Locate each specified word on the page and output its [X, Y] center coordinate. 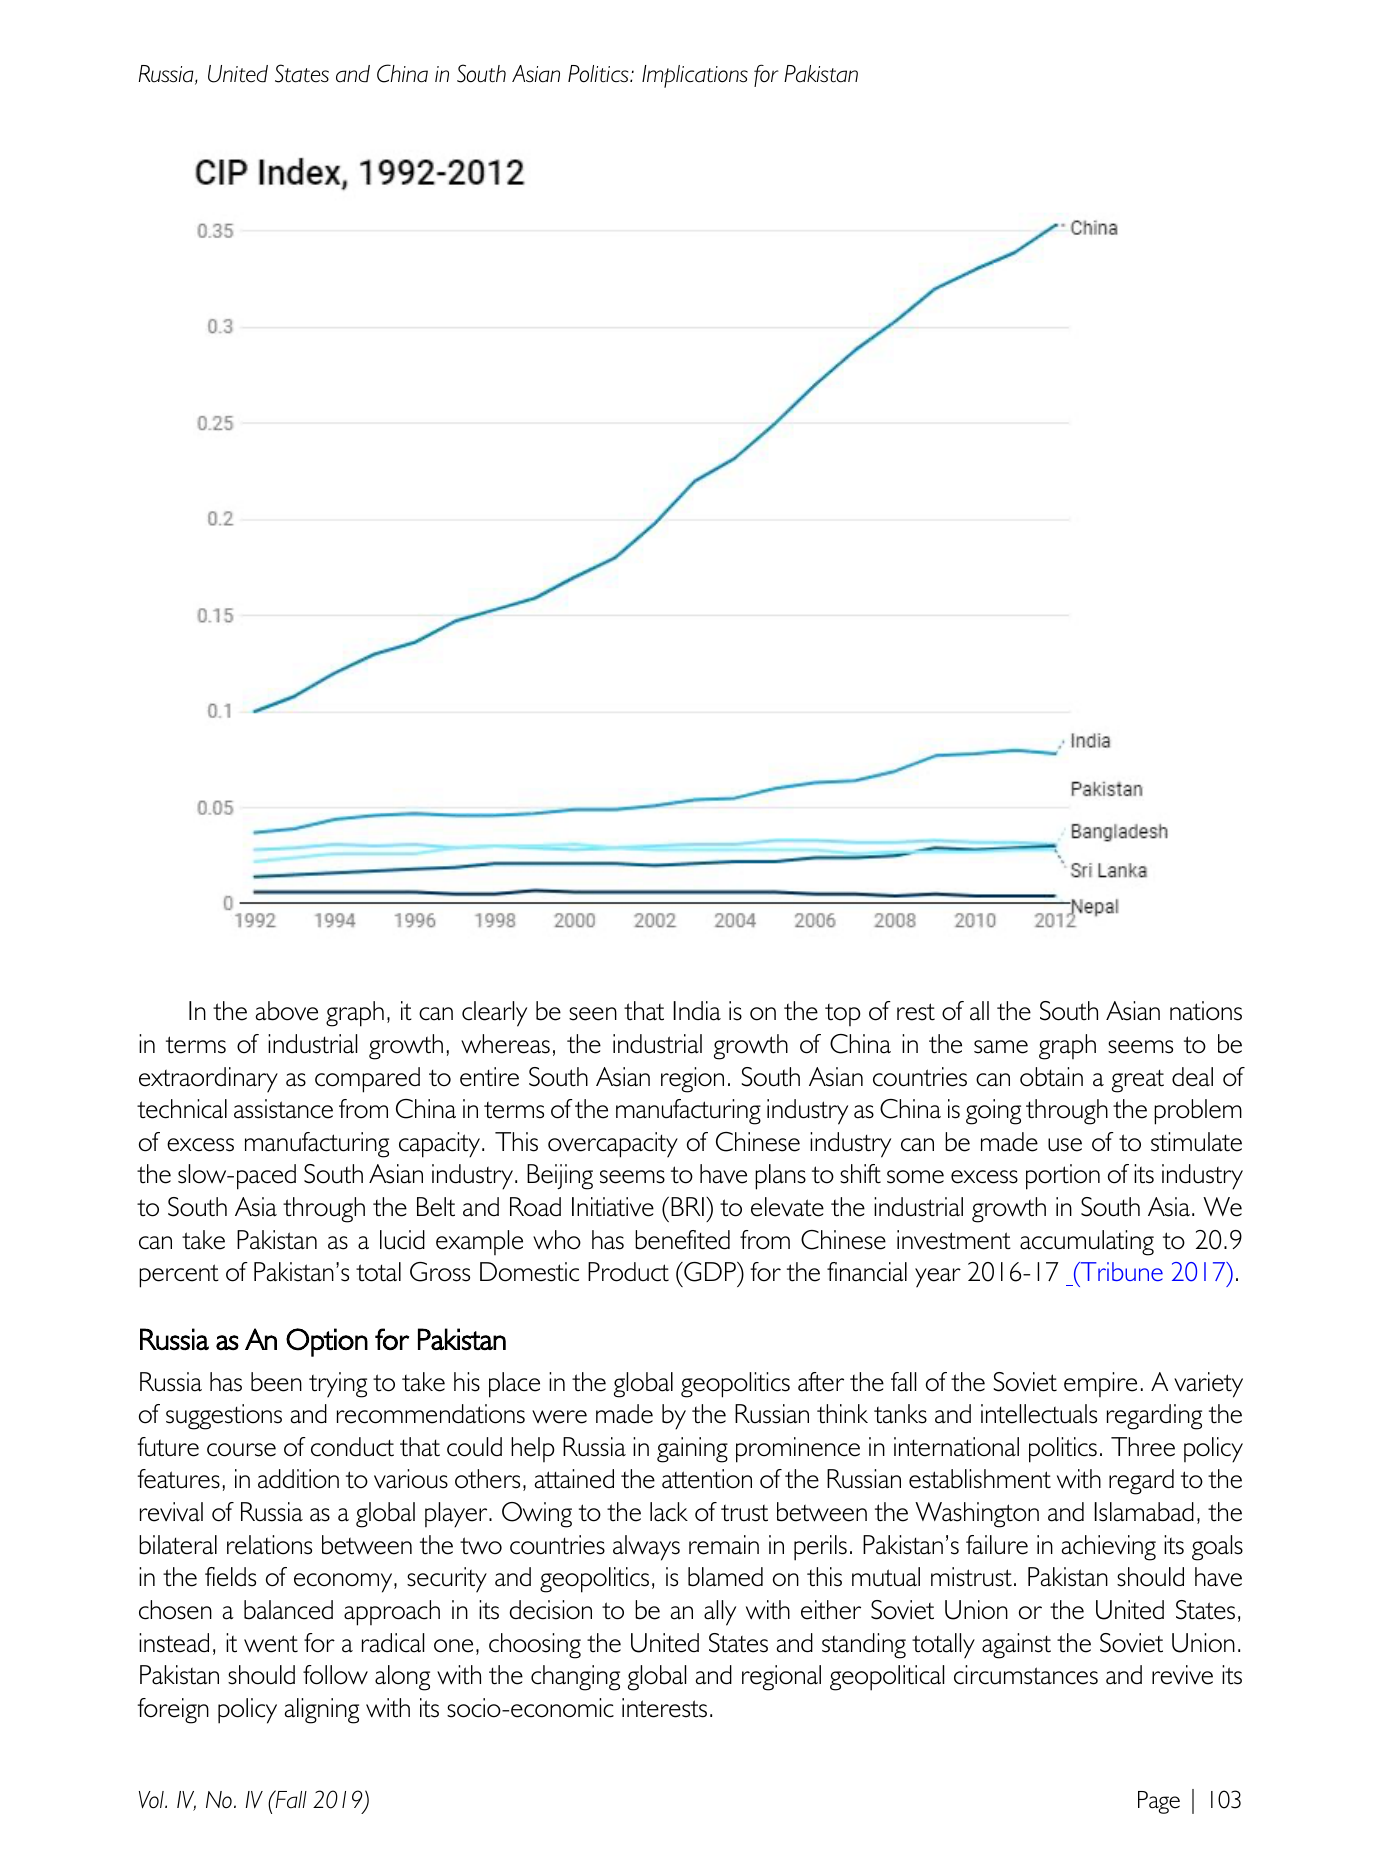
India [697, 1011]
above [287, 1011]
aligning [322, 1711]
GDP [710, 1272]
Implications [695, 76]
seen [593, 1014]
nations [1206, 1011]
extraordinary [208, 1080]
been [276, 1382]
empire [1100, 1384]
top [843, 1014]
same [1001, 1047]
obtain [1051, 1077]
